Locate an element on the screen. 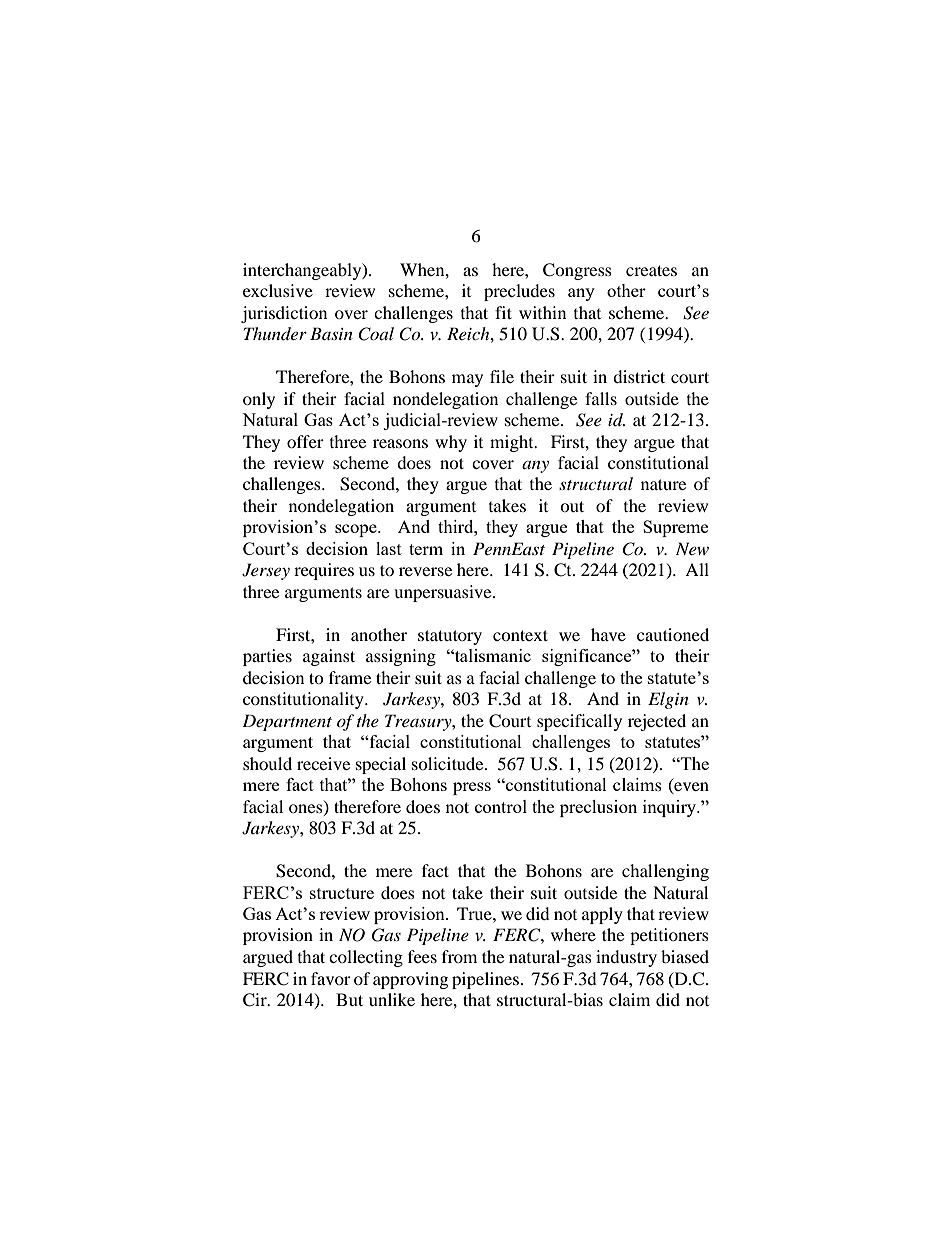 This screenshot has height=1233, width=952. requires is located at coordinates (324, 571).
